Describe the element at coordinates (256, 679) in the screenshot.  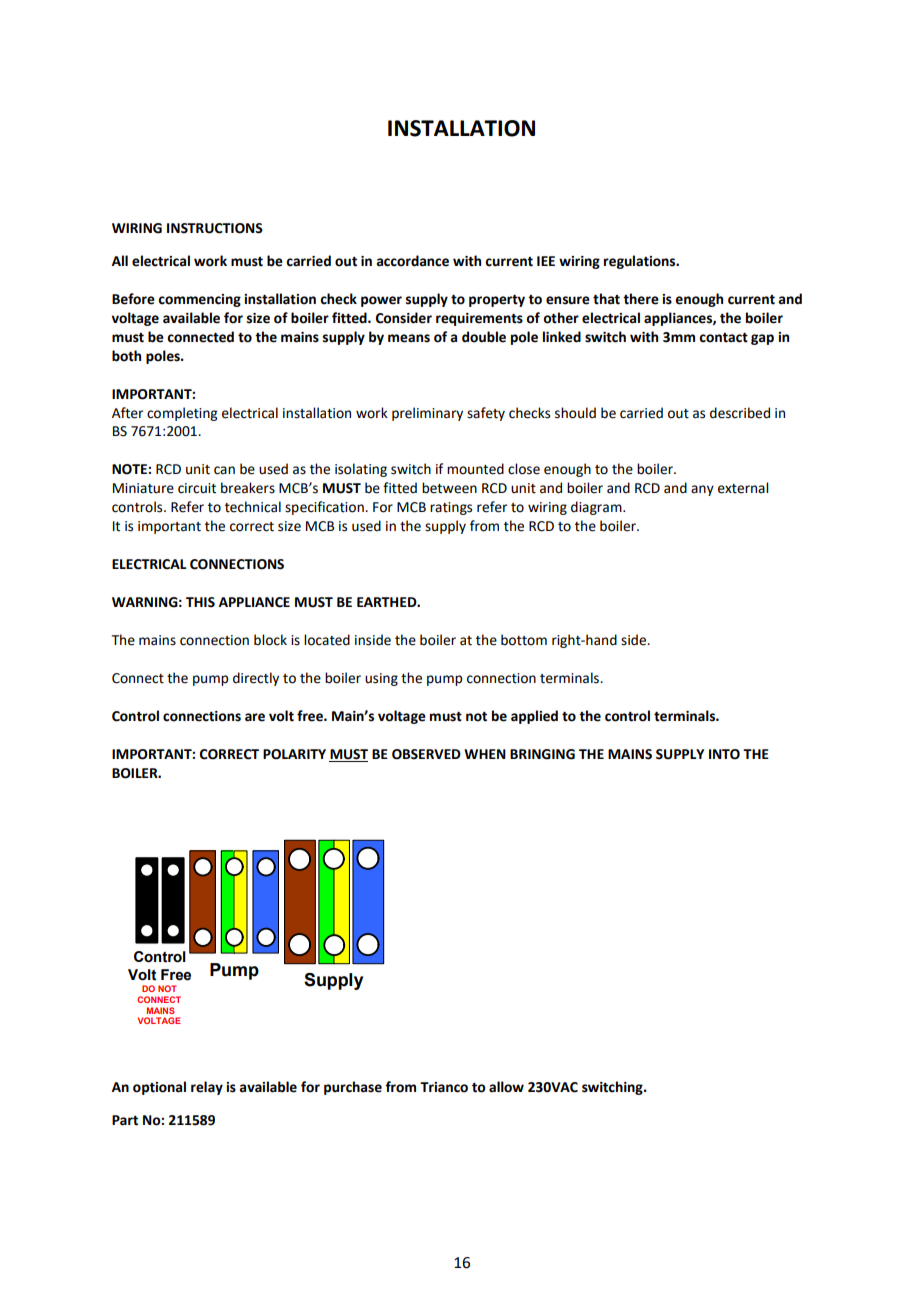
I see `directly` at that location.
